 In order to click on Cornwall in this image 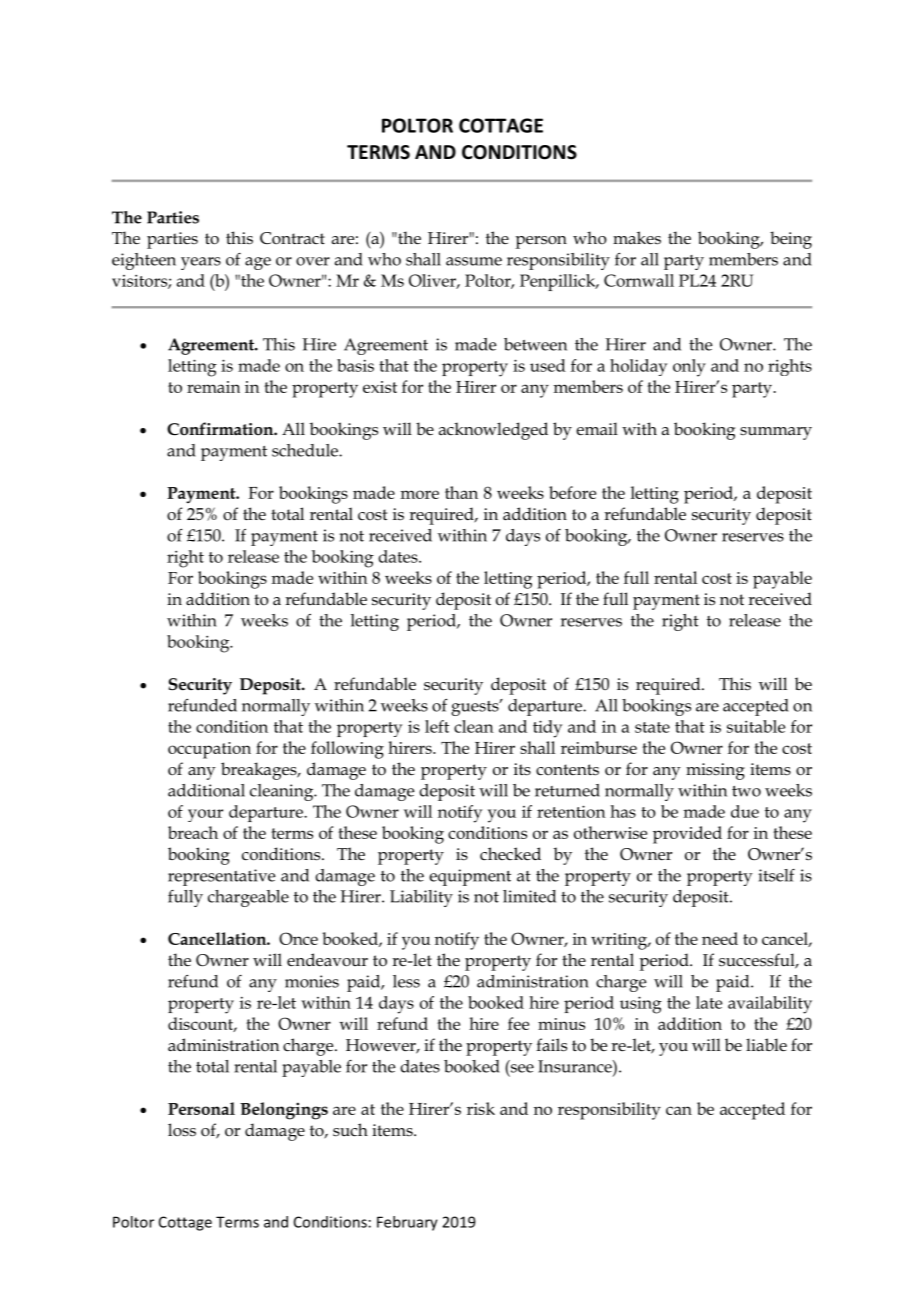, I will do `click(639, 280)`.
